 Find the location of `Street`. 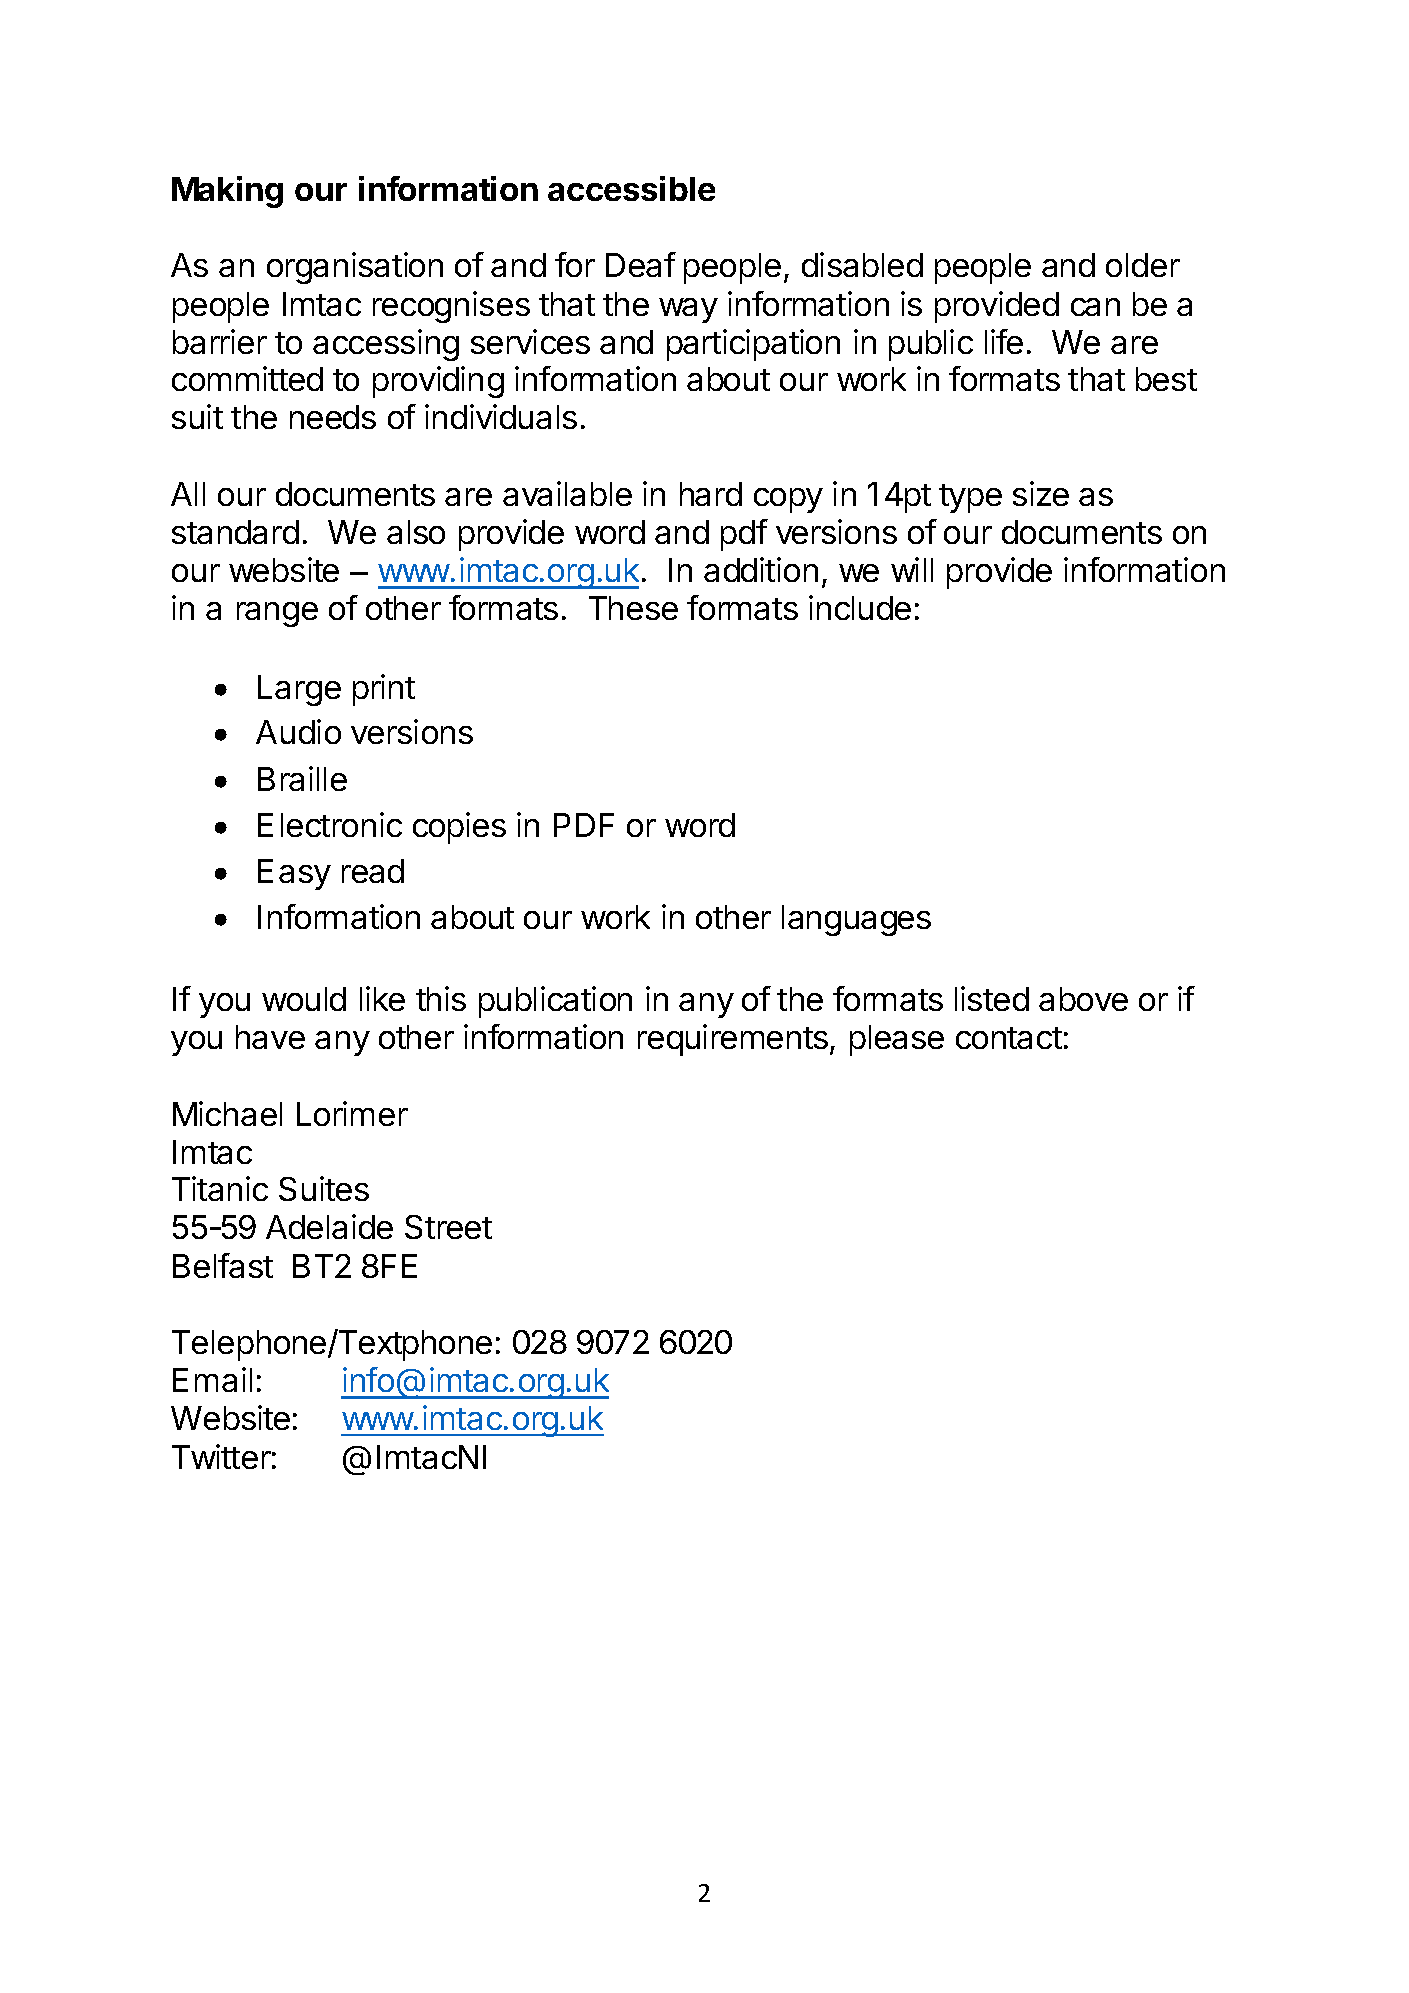

Street is located at coordinates (448, 1227).
